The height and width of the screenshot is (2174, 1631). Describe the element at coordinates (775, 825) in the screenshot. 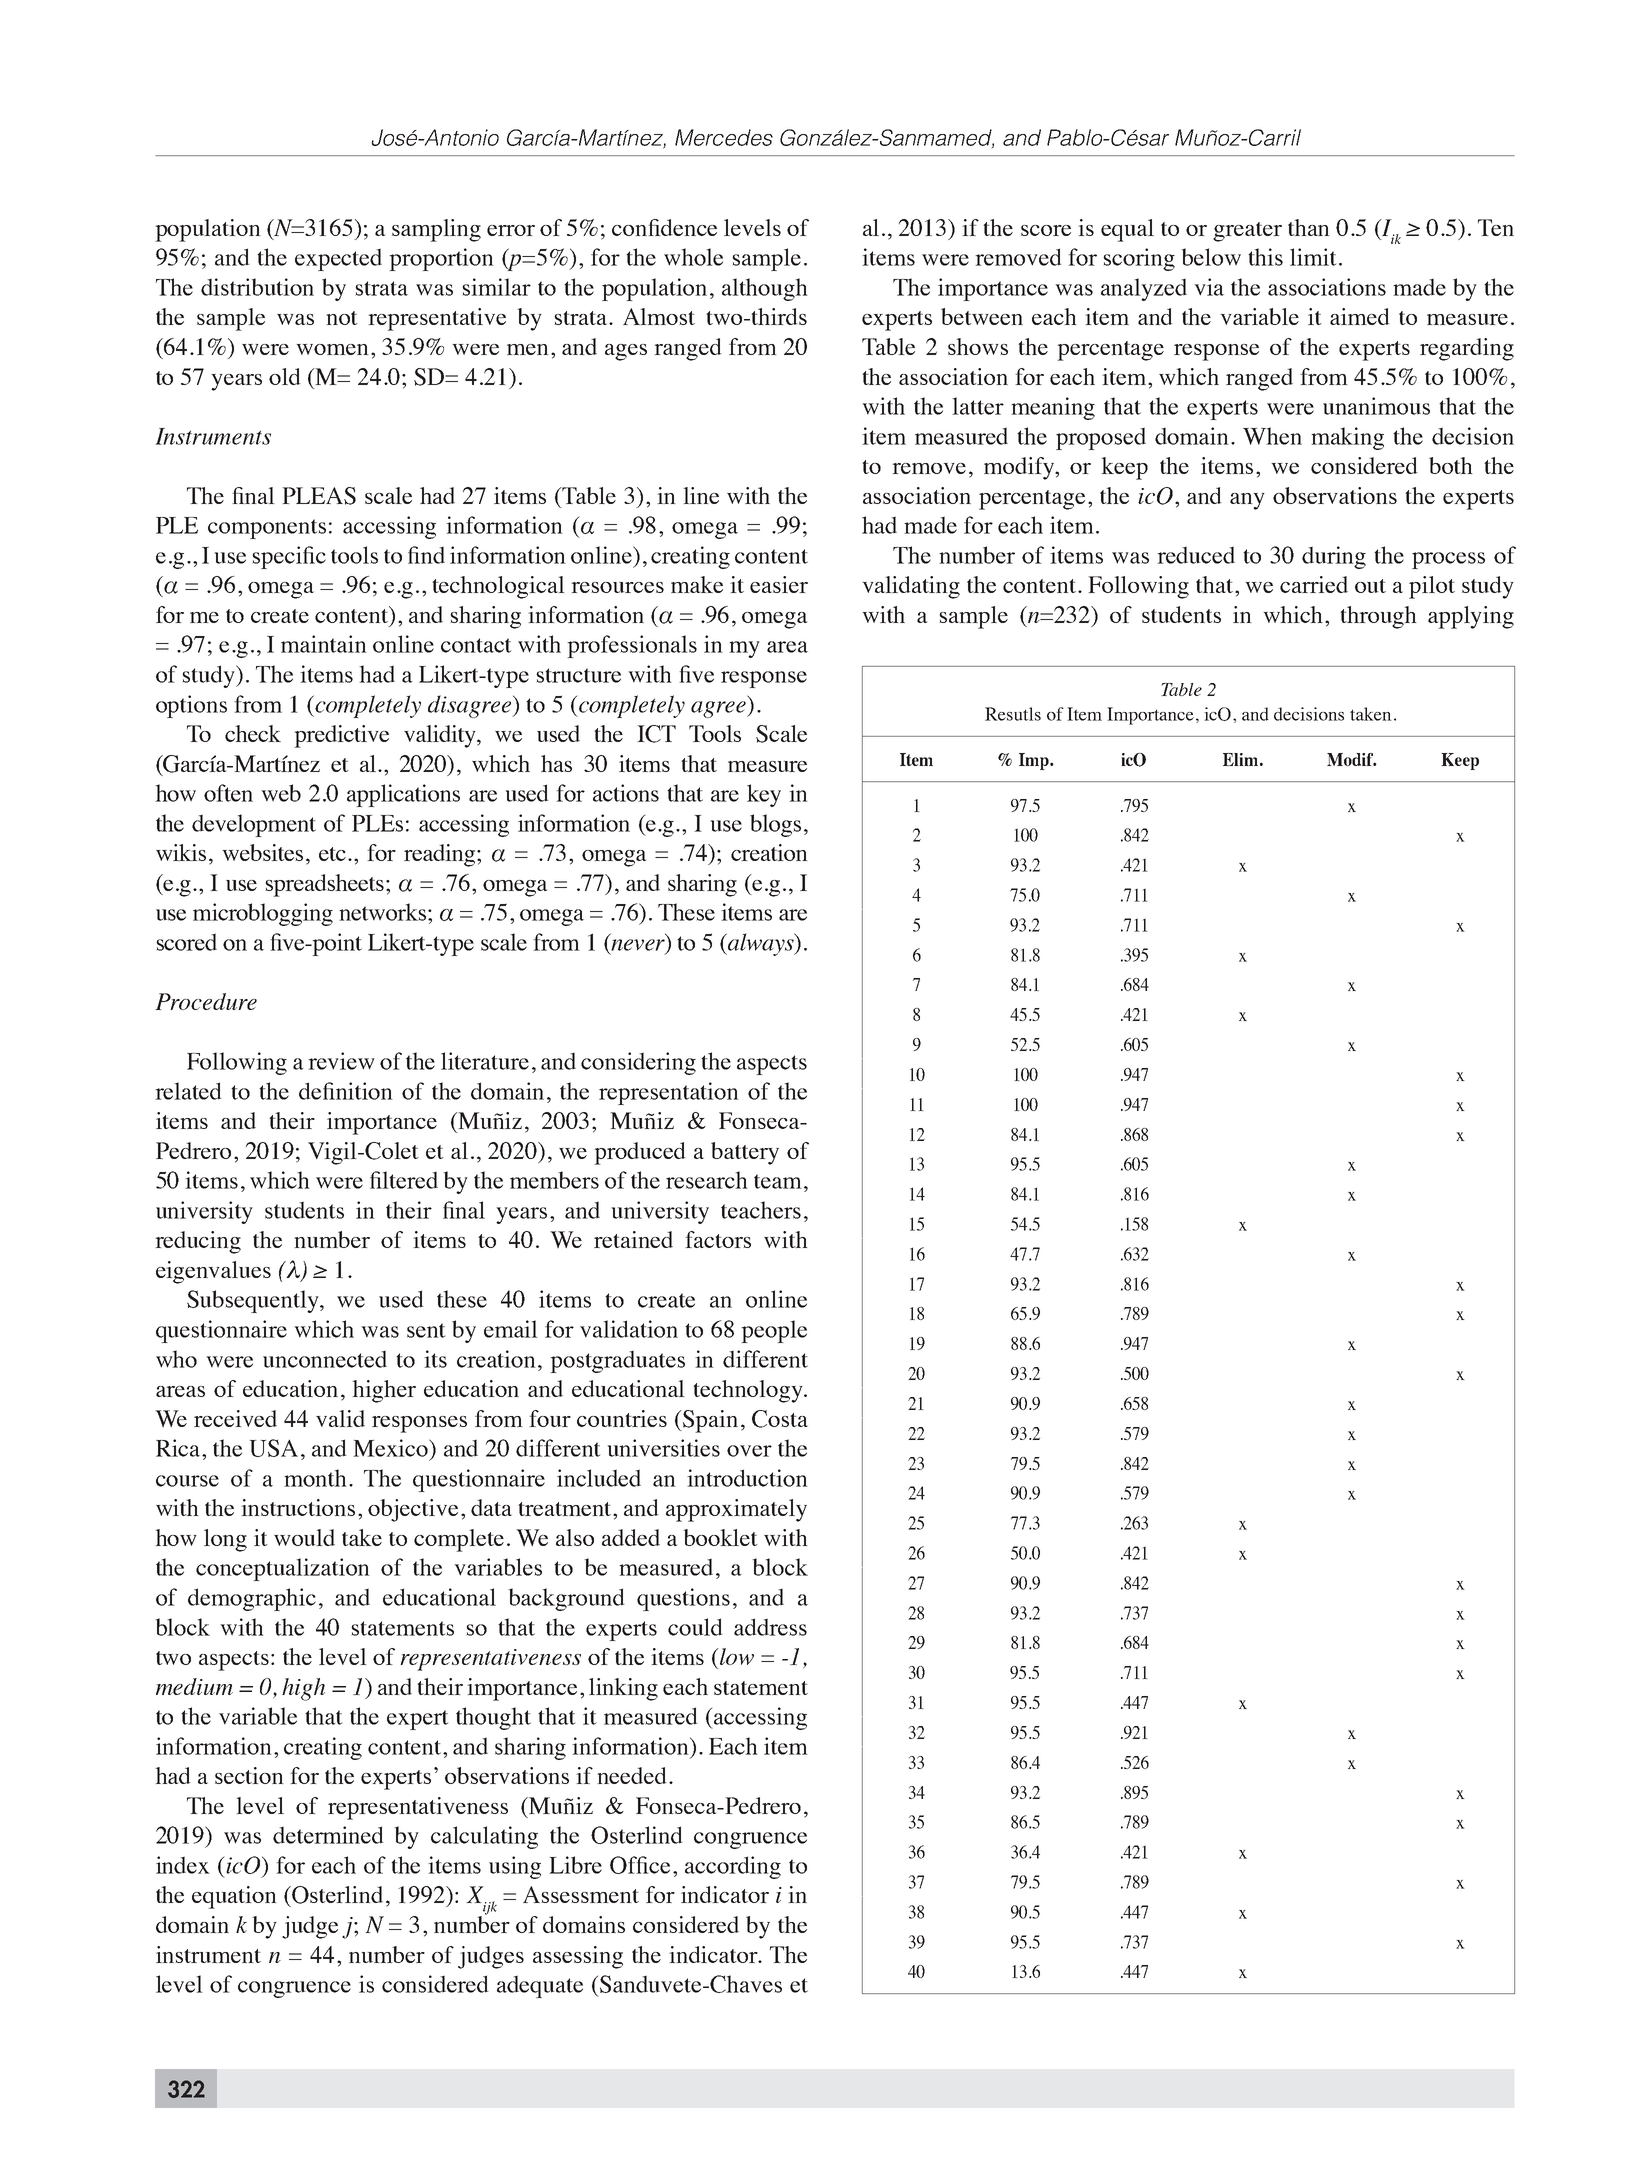

I see `blogs` at that location.
